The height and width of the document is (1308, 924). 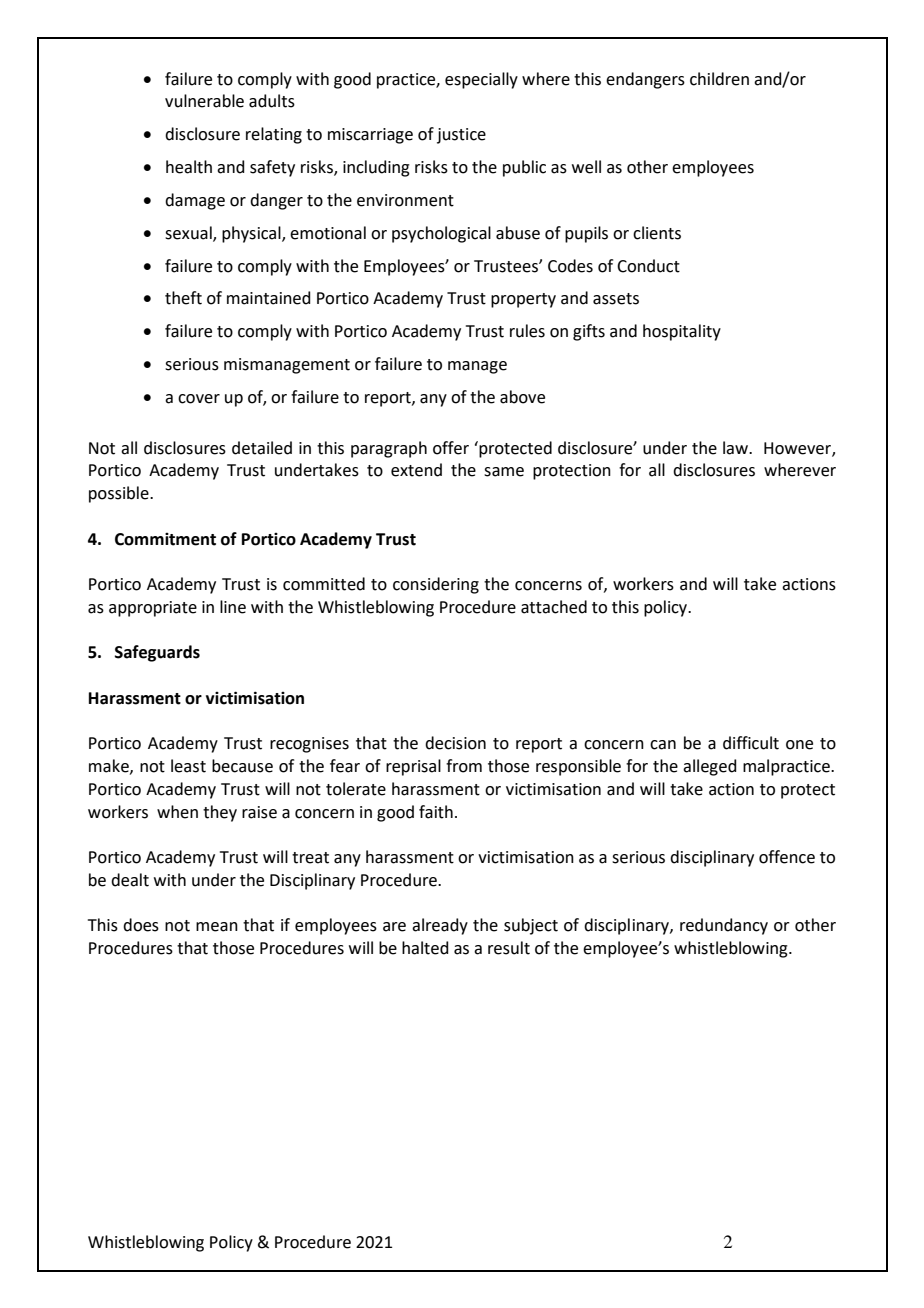 I want to click on difficult, so click(x=751, y=743).
